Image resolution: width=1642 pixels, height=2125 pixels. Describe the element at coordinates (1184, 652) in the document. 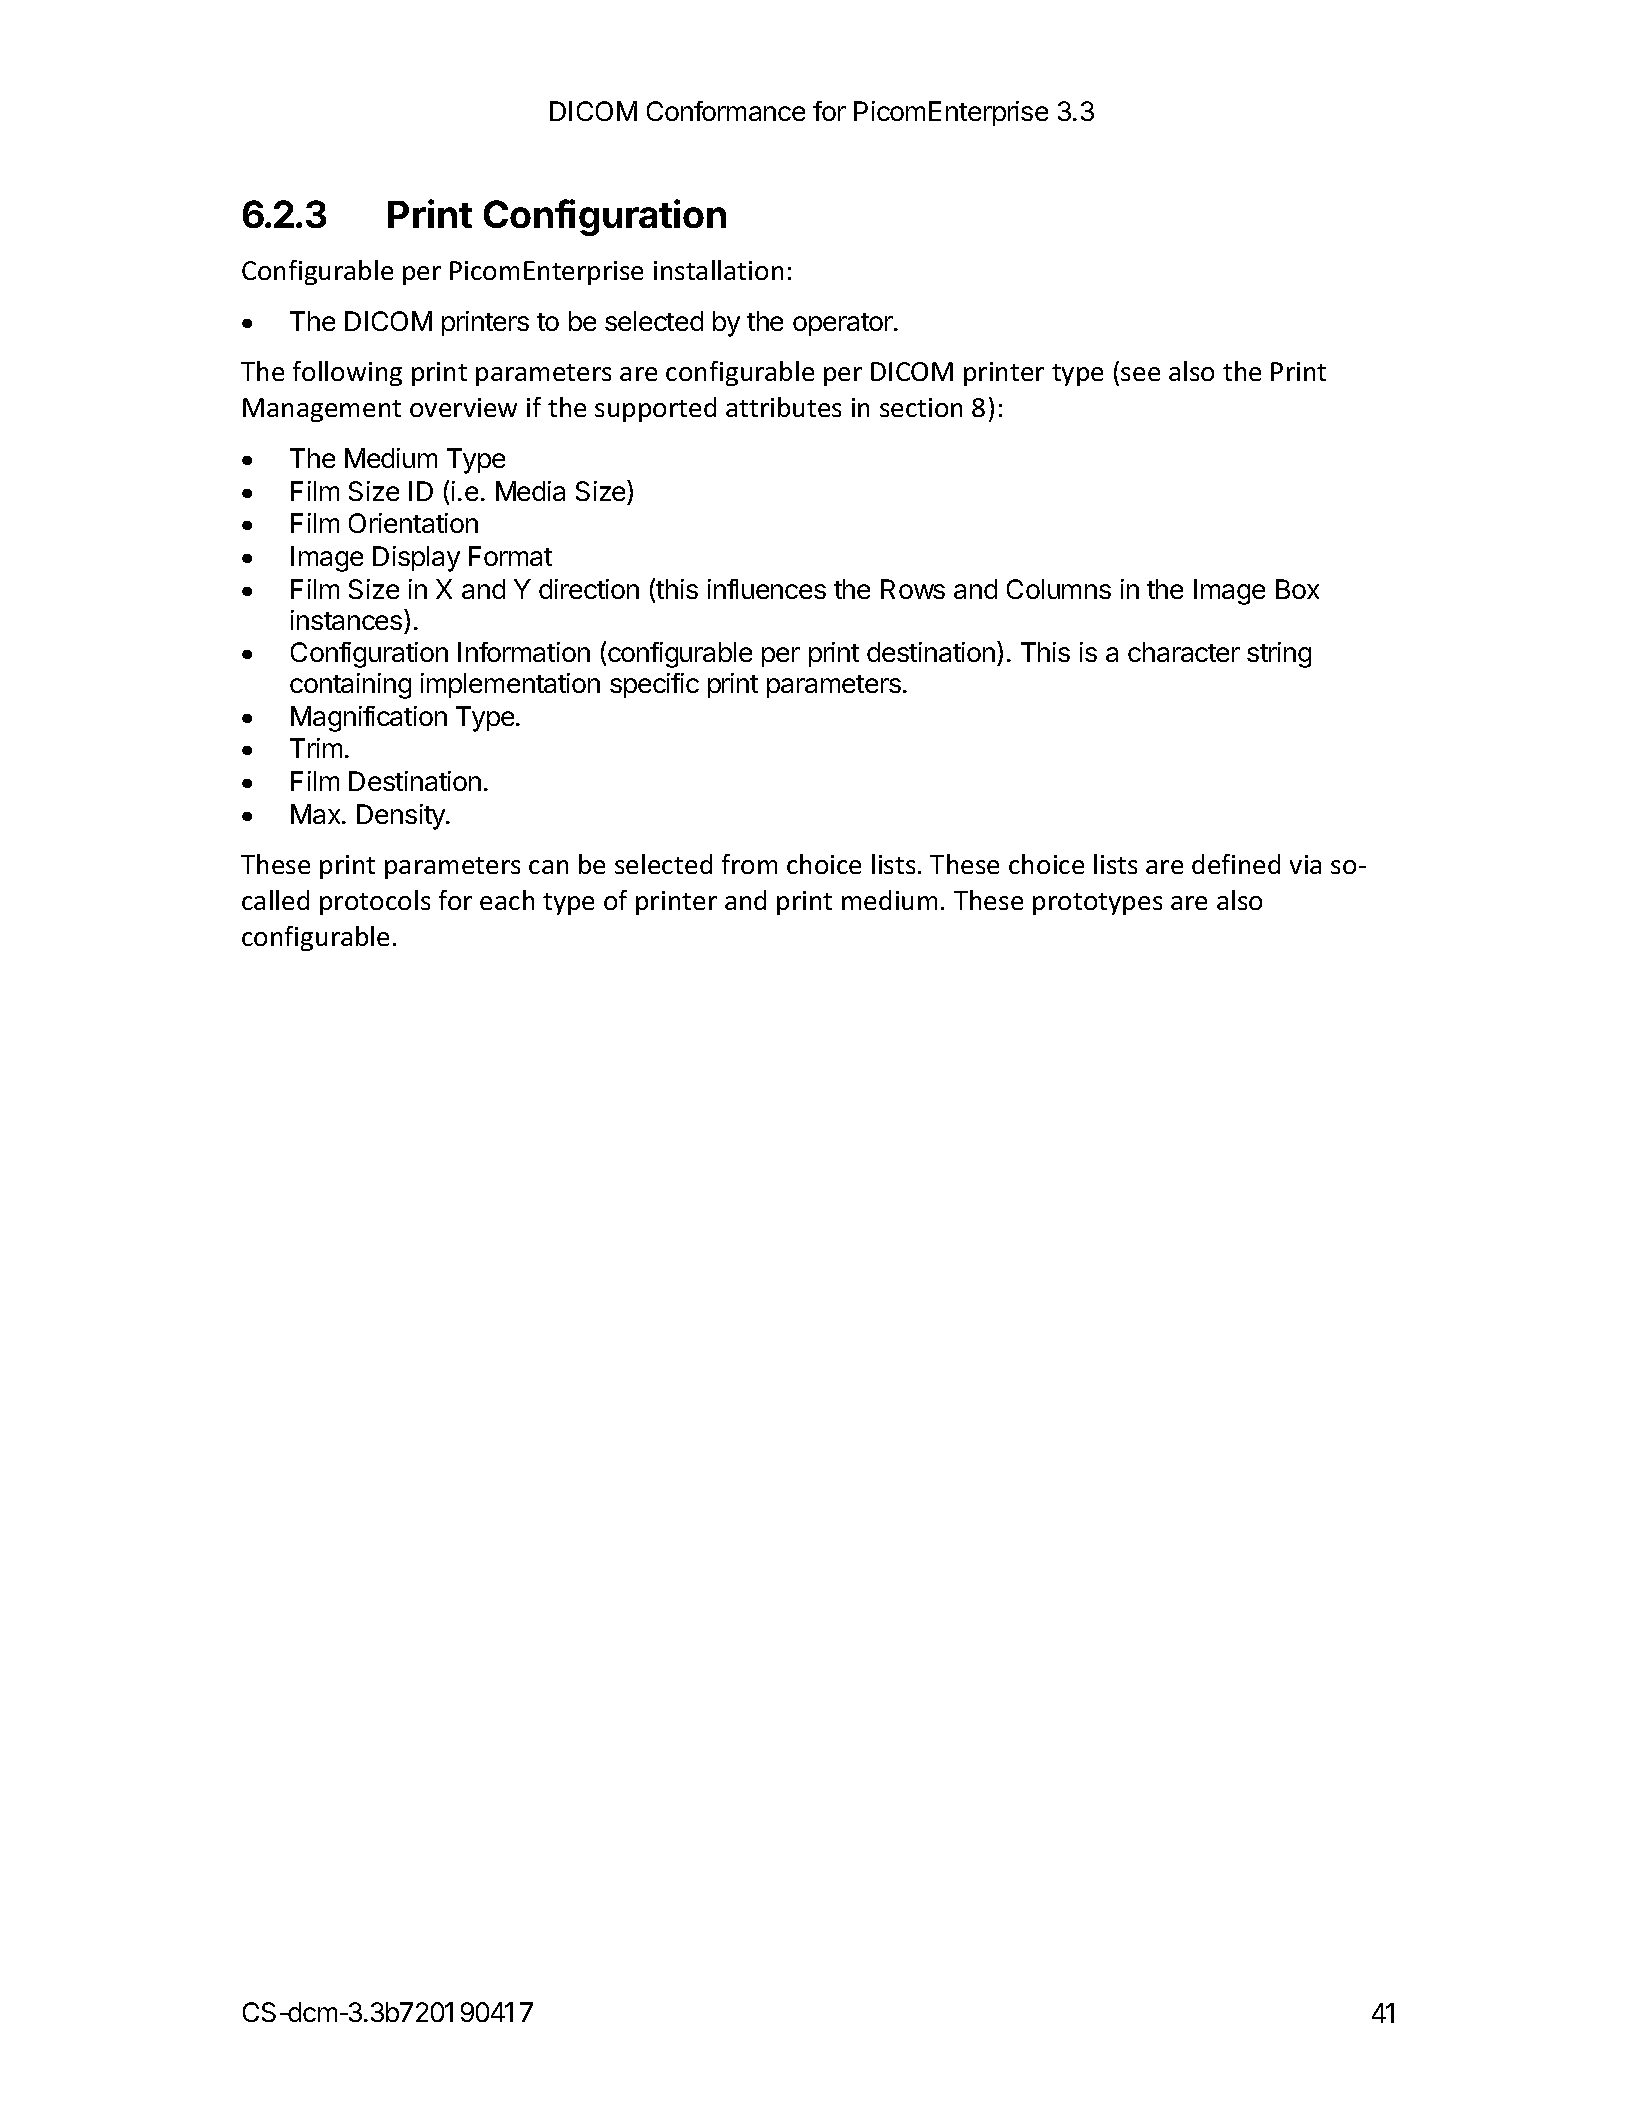

I see `character` at that location.
